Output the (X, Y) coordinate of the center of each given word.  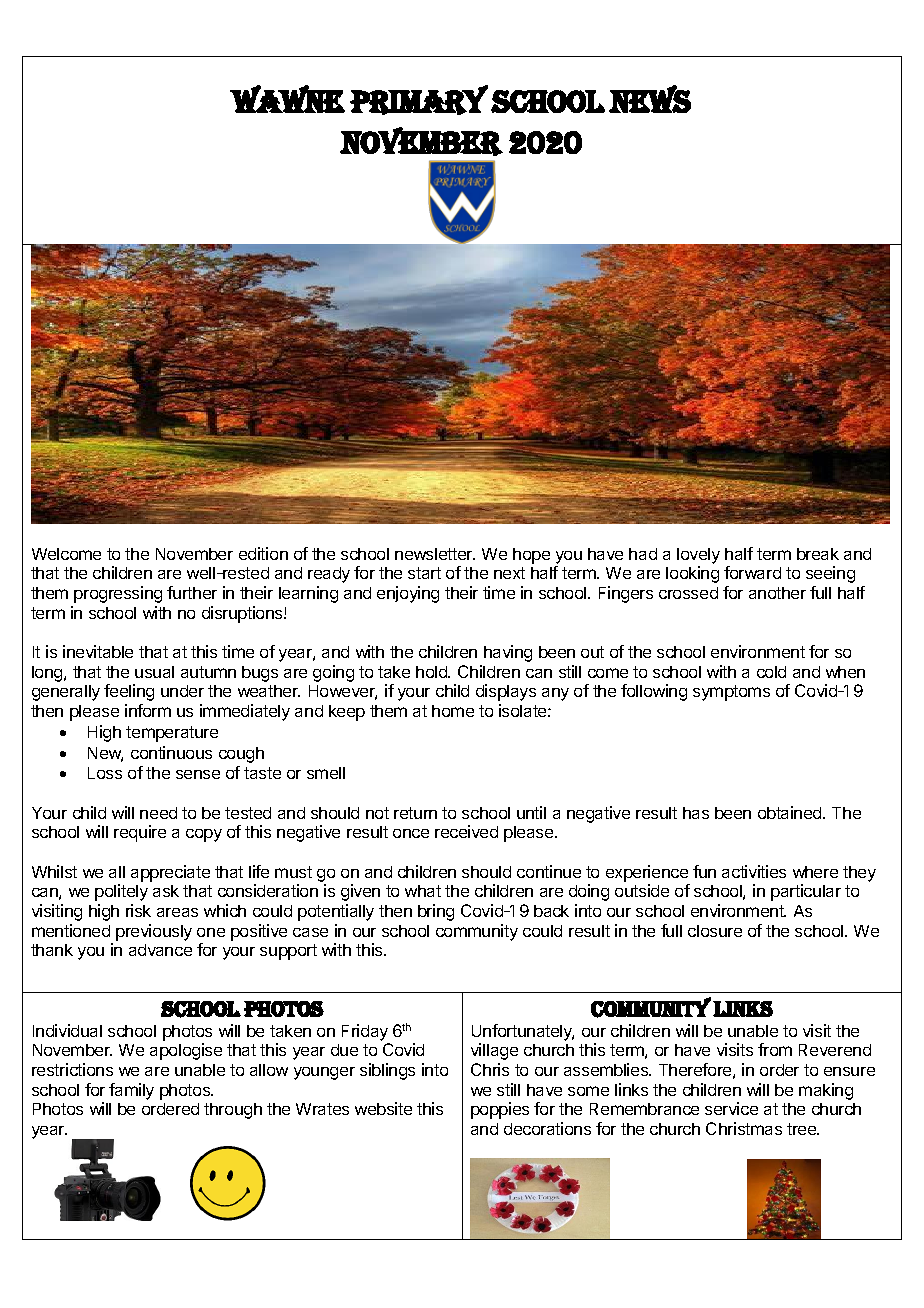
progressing (118, 594)
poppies (500, 1110)
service (731, 1108)
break (818, 554)
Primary (419, 100)
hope (531, 556)
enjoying (408, 594)
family (131, 1091)
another (777, 593)
